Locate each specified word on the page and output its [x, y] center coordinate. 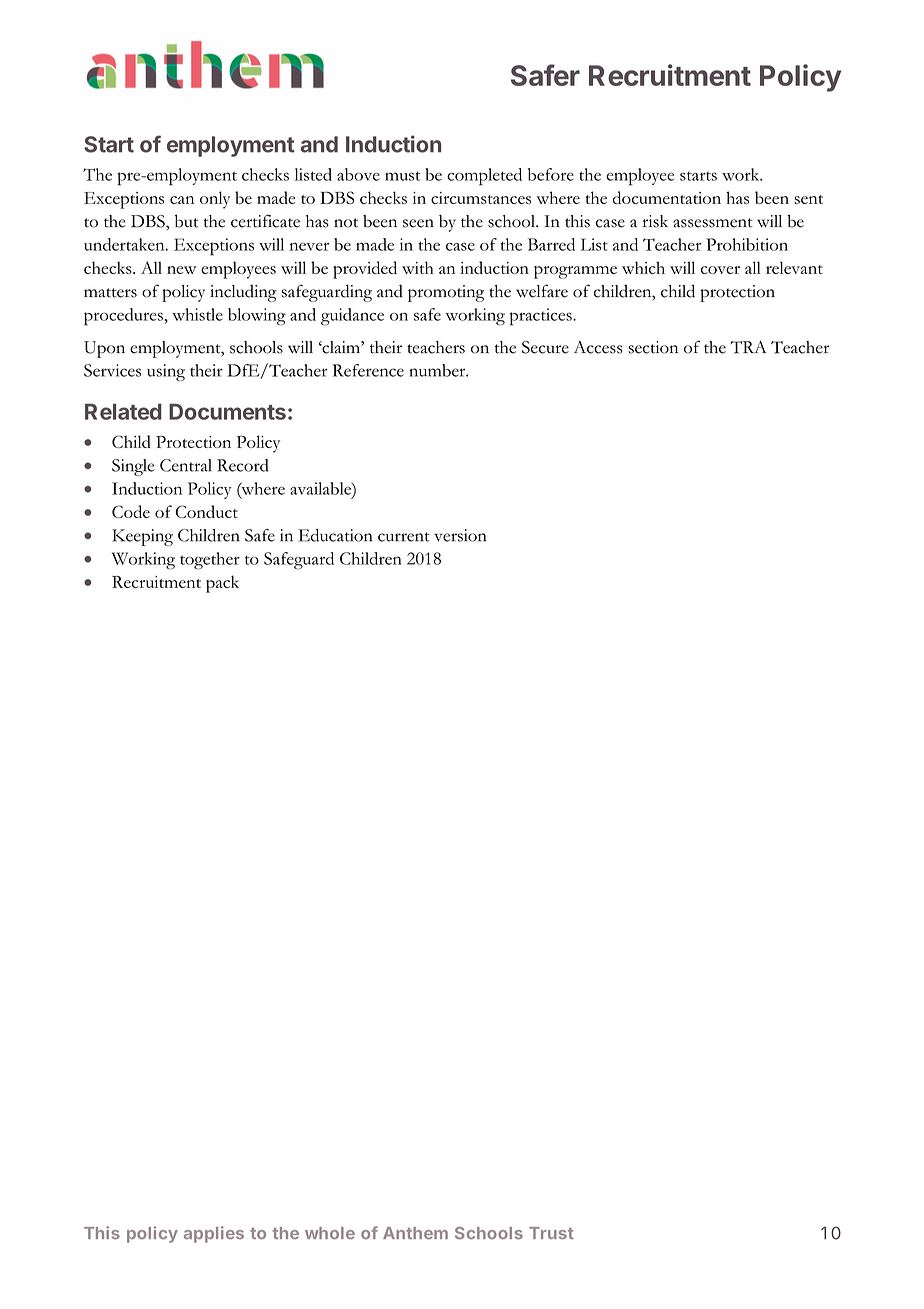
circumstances [481, 198]
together [210, 561]
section [653, 347]
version [460, 535]
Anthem [415, 1233]
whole [330, 1233]
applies [214, 1234]
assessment [713, 223]
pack [222, 584]
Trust [551, 1233]
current [404, 537]
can [182, 200]
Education [336, 535]
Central [186, 465]
